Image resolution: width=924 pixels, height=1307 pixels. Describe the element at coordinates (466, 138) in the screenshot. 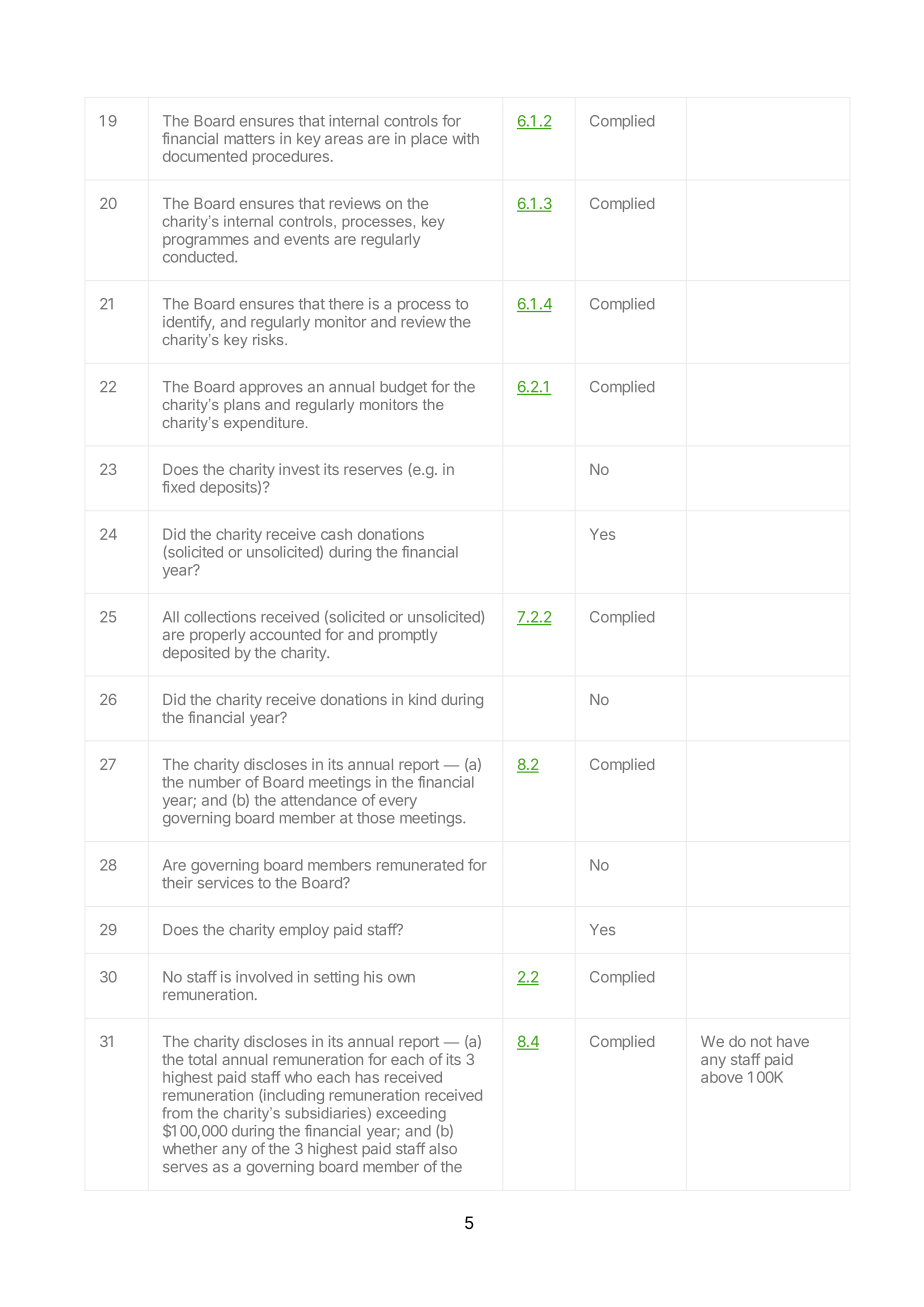

I see `with` at that location.
